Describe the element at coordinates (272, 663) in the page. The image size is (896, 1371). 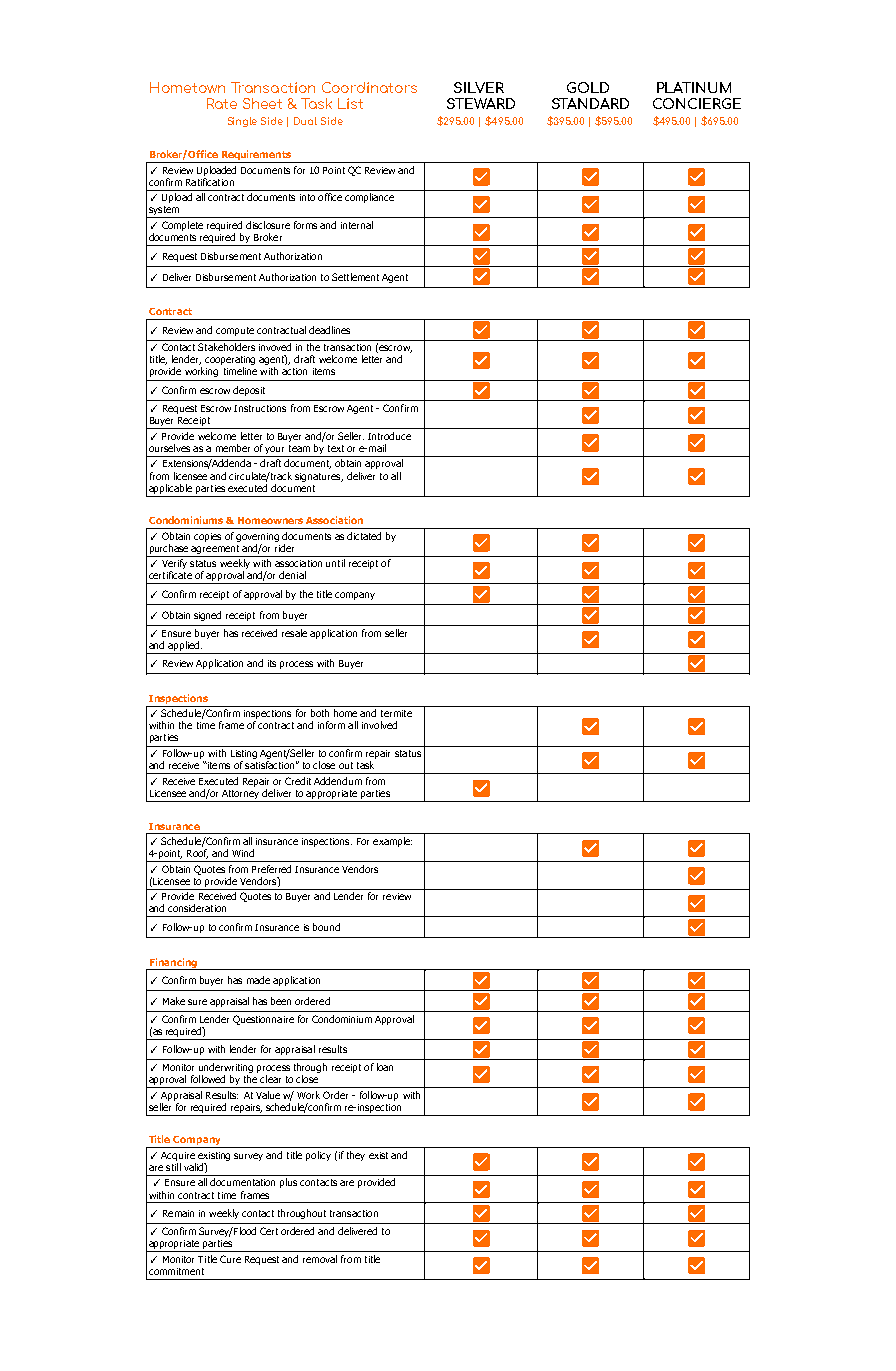
I see `its` at that location.
